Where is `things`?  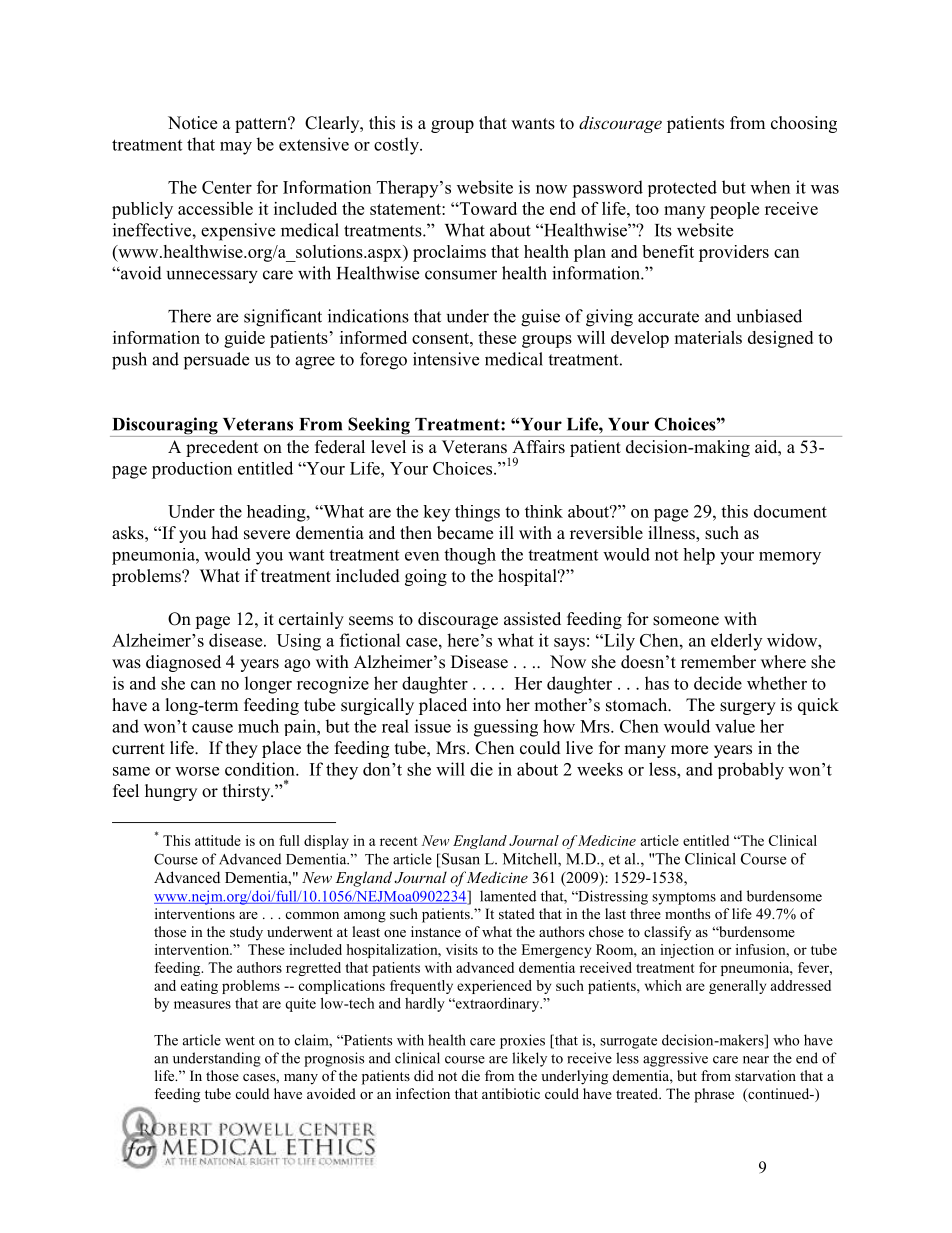
things is located at coordinates (477, 513).
